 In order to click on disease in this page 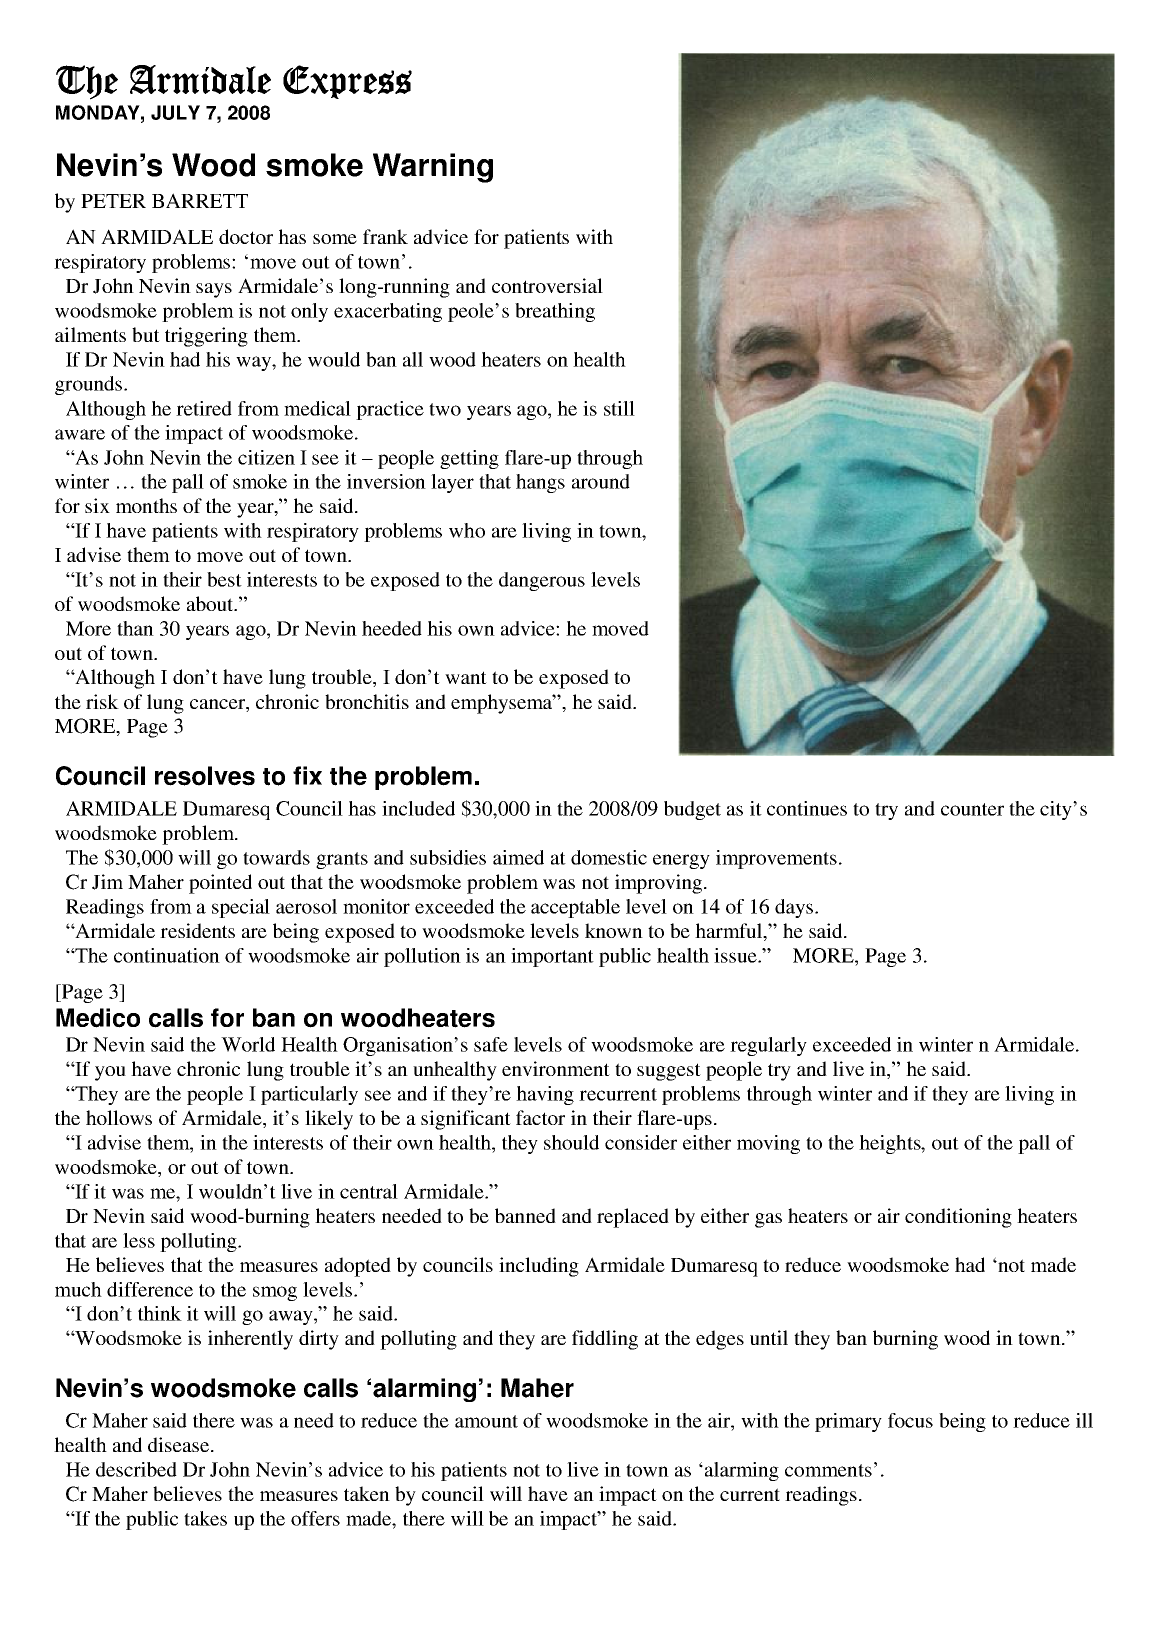, I will do `click(180, 1444)`.
